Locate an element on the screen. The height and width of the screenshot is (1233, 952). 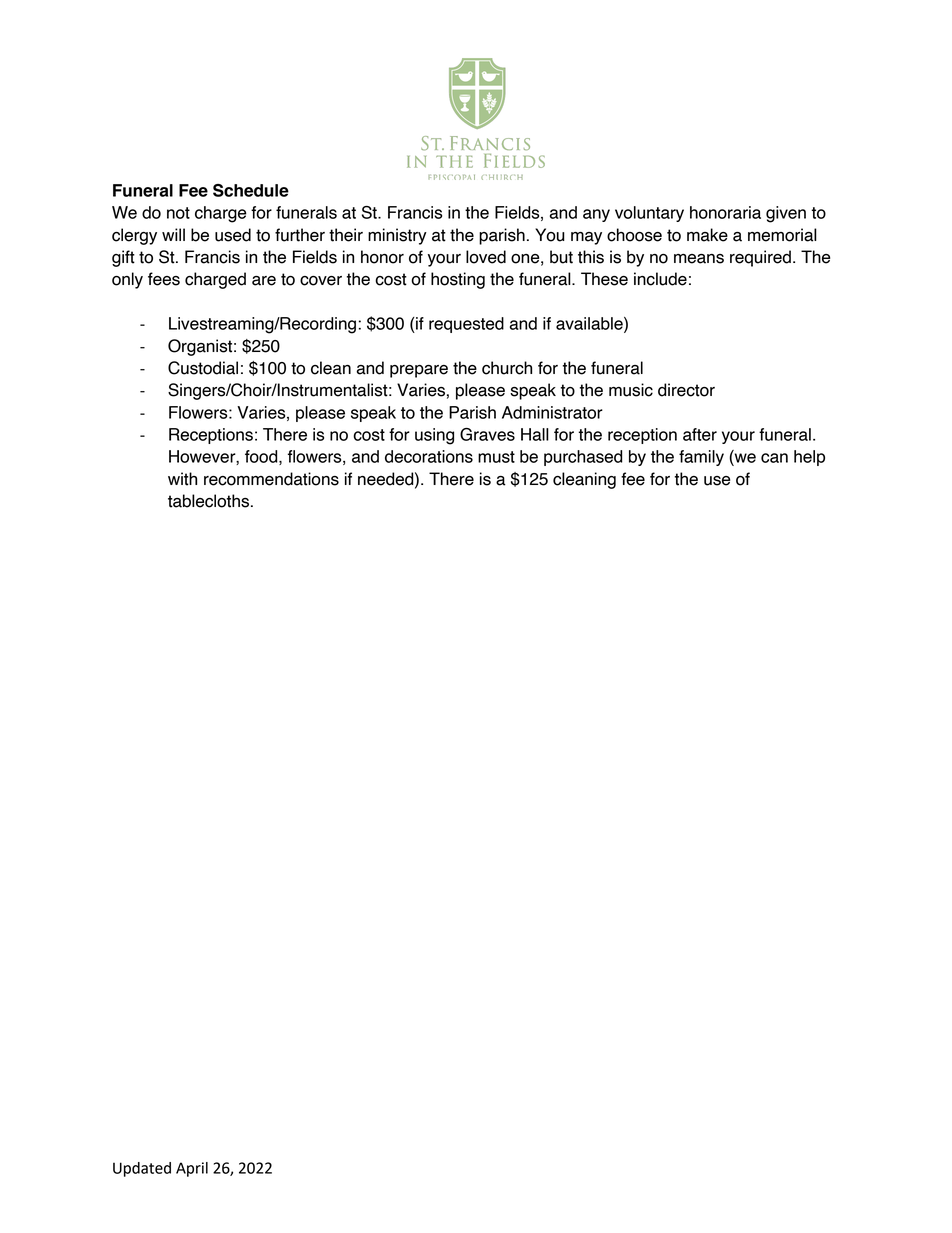
family is located at coordinates (701, 458).
